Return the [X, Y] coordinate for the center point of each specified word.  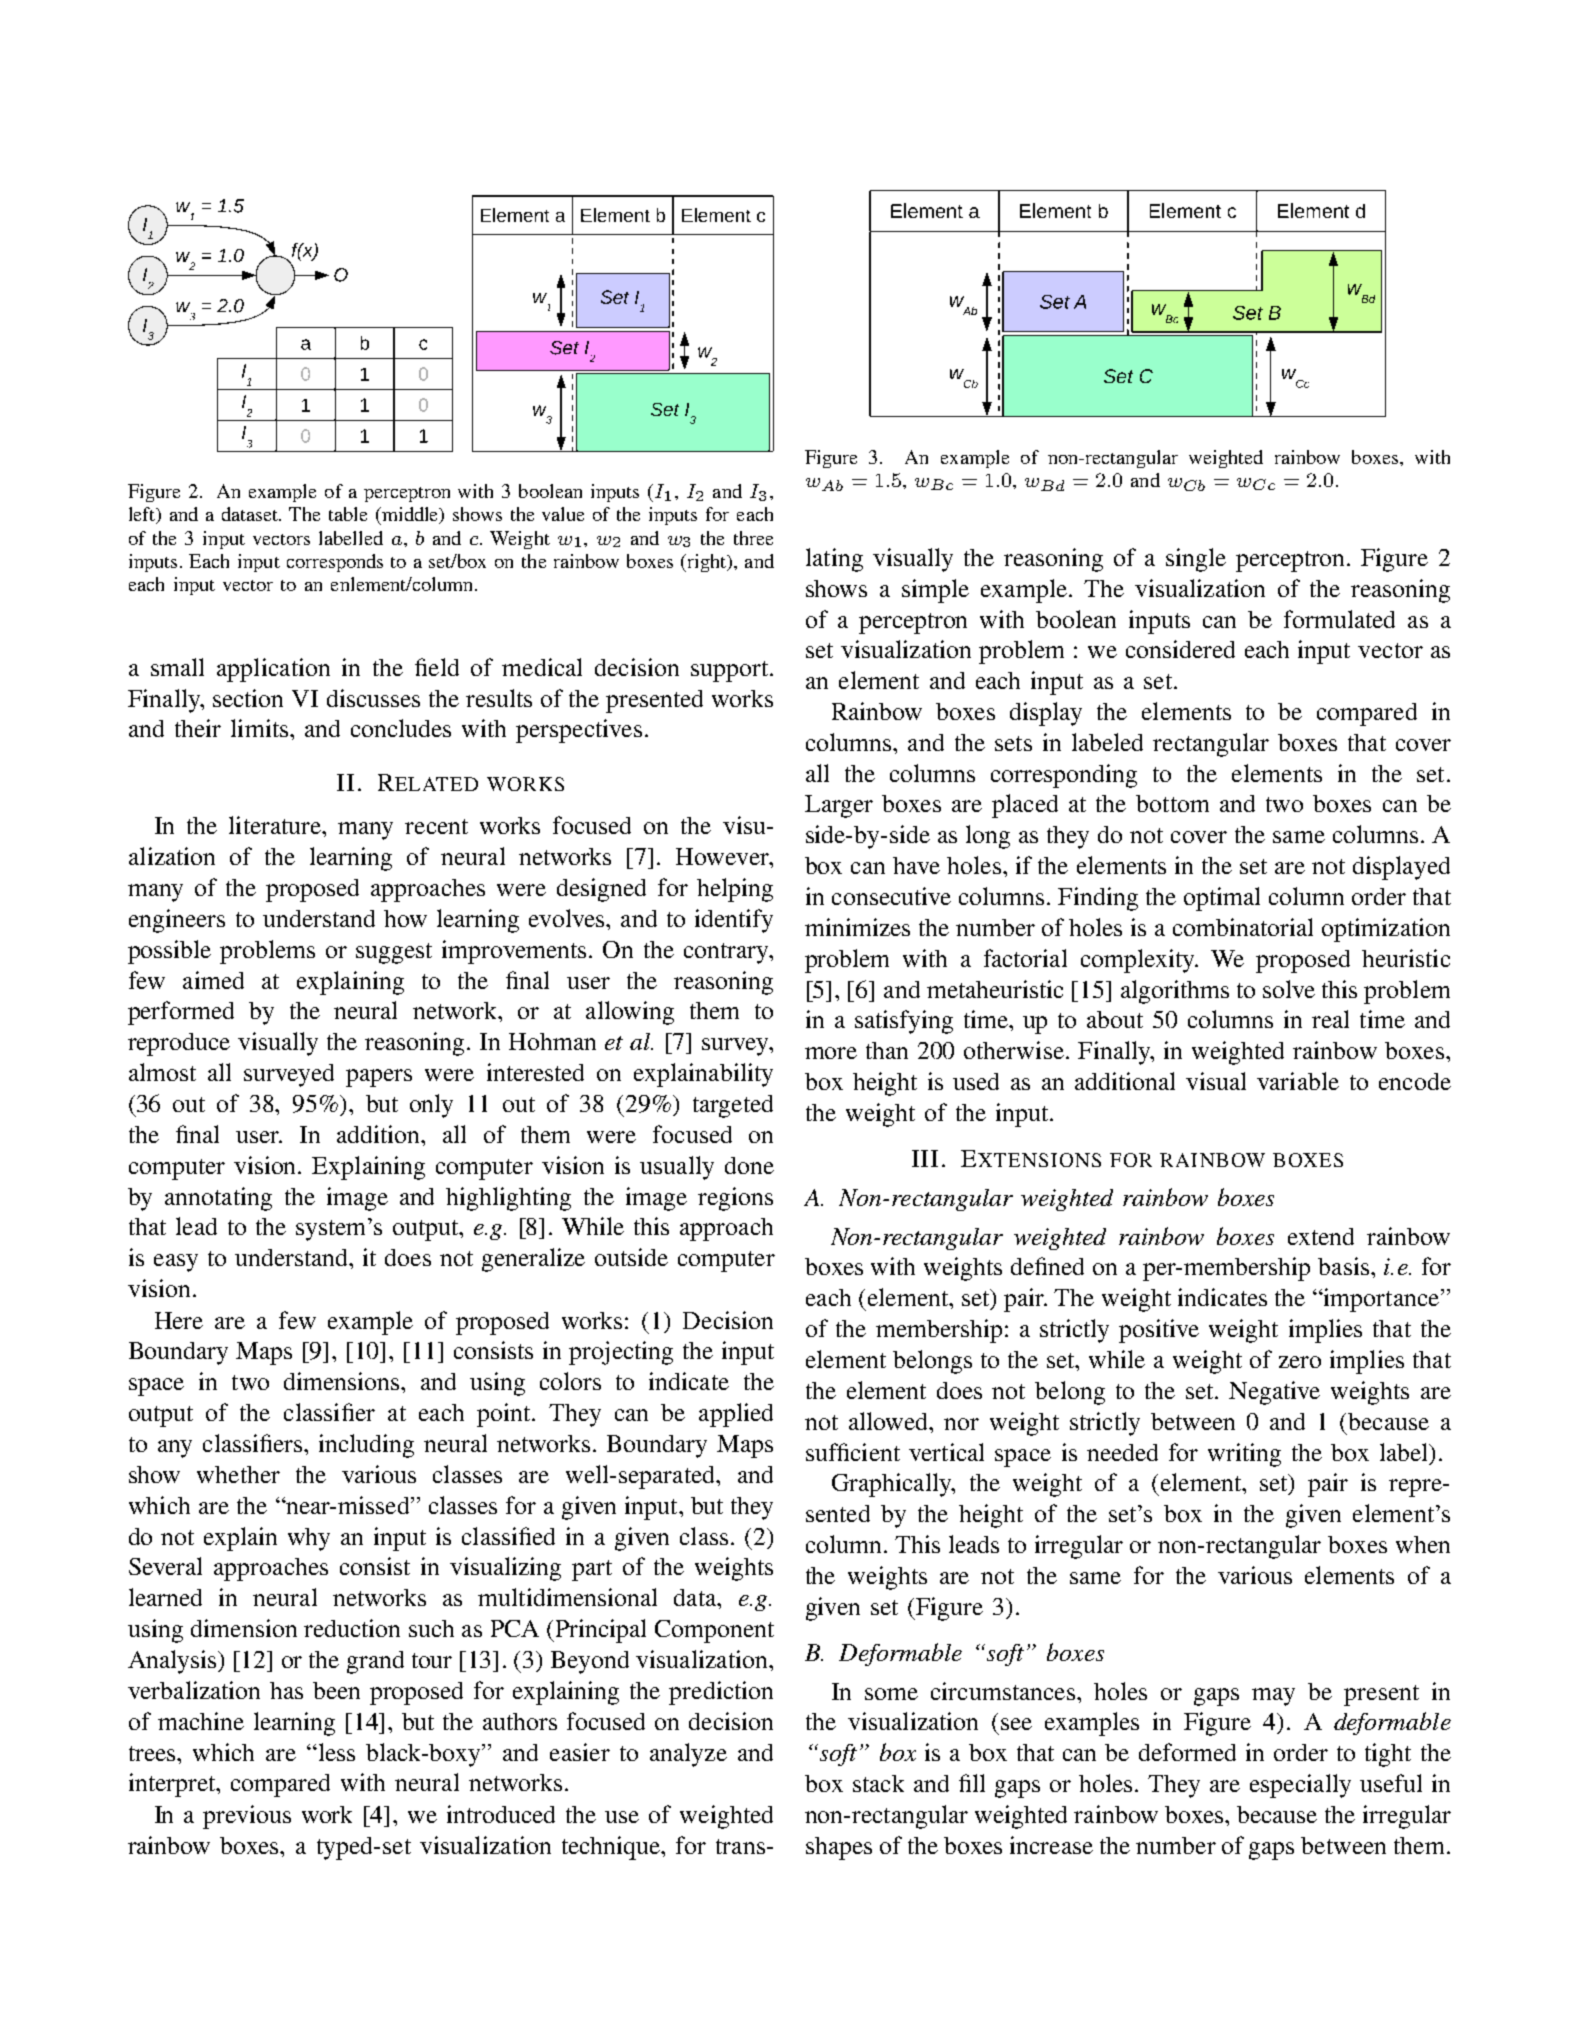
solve [1289, 989]
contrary [727, 953]
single [1196, 560]
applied [736, 1415]
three [753, 538]
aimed [213, 980]
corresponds [335, 563]
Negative [1274, 1393]
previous [247, 1817]
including [366, 1446]
